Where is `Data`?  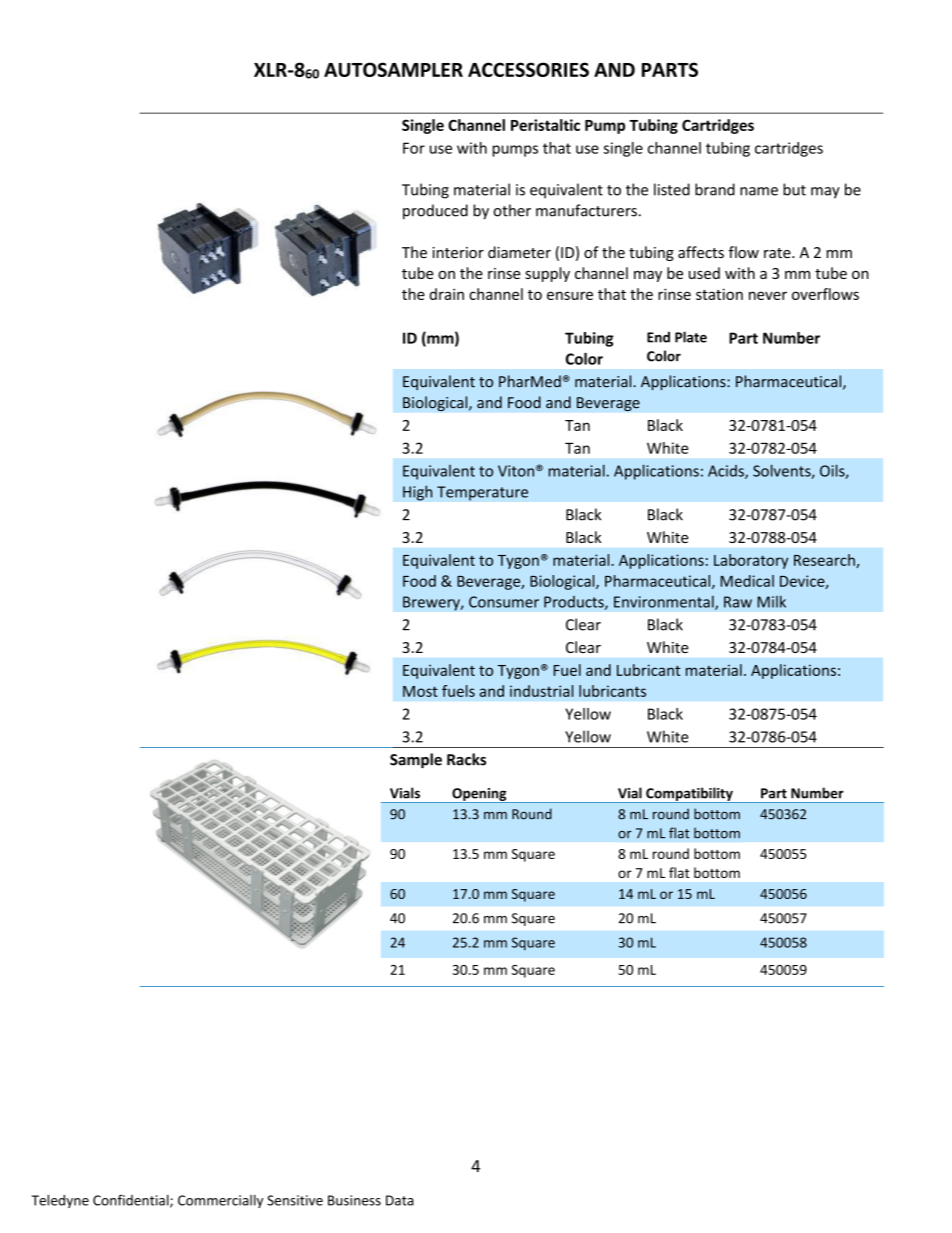
Data is located at coordinates (400, 1200).
